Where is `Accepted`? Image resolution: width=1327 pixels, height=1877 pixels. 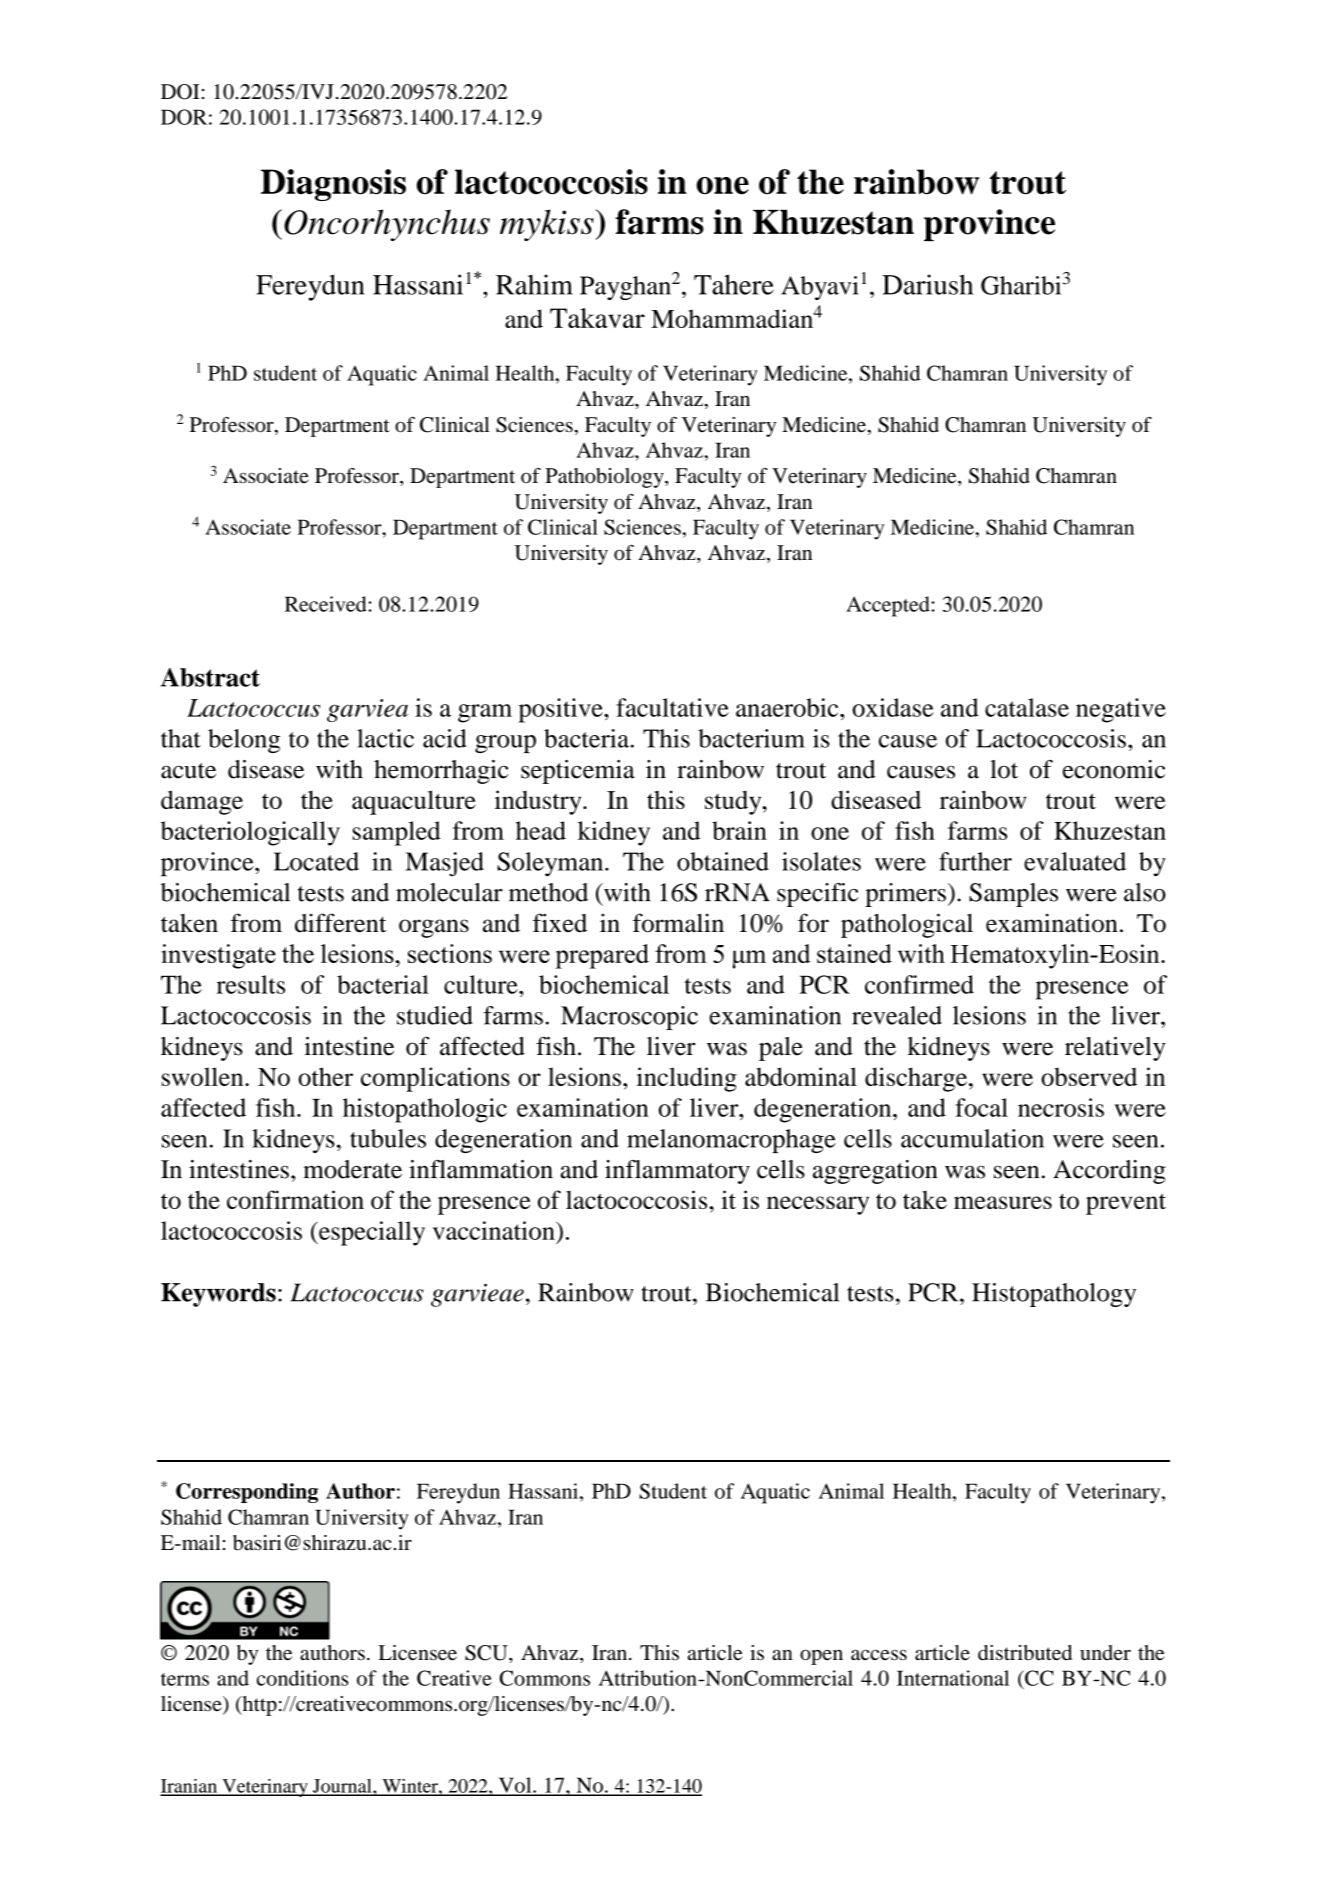 Accepted is located at coordinates (888, 606).
